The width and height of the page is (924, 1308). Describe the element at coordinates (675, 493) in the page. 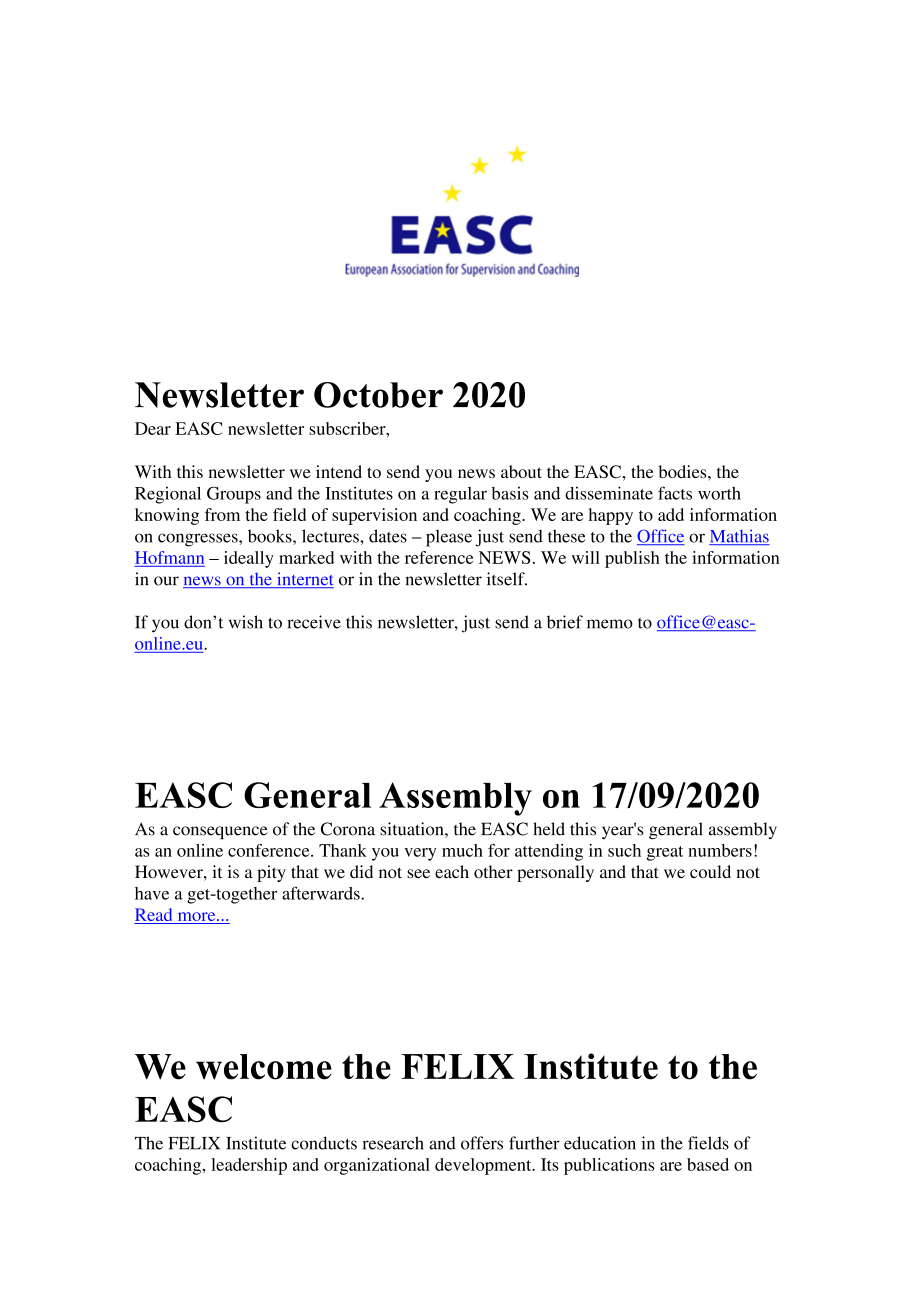

I see `facts` at that location.
